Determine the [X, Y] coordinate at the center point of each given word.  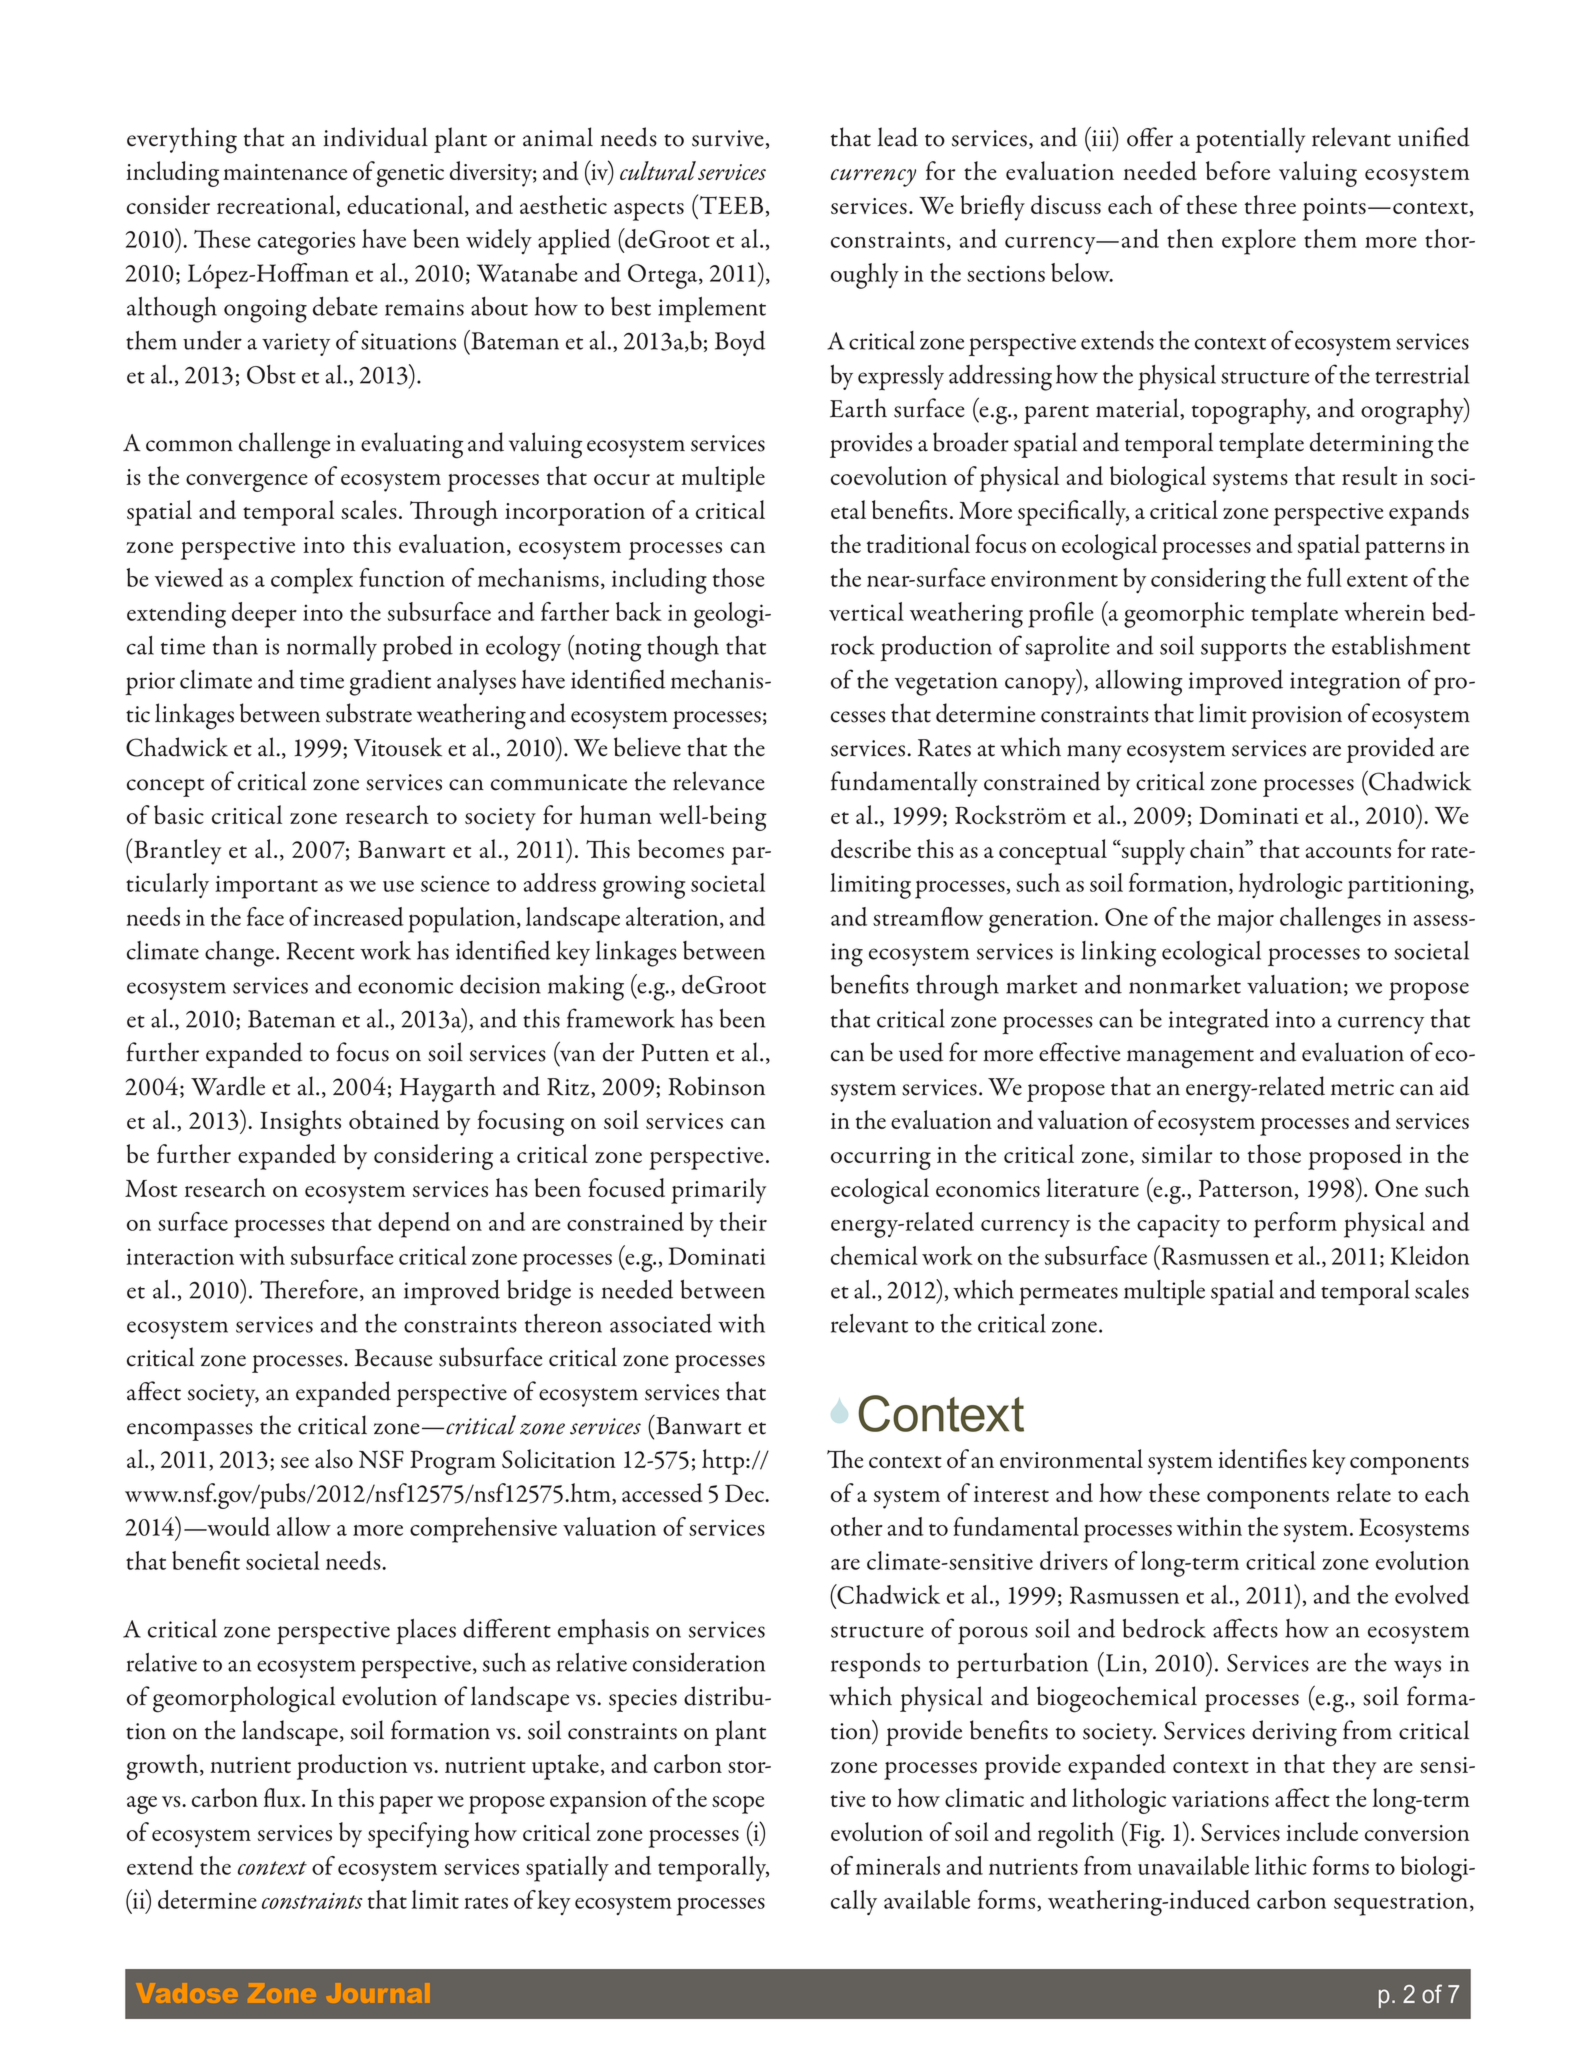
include [1322, 1831]
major [1245, 921]
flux [283, 1797]
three [1270, 204]
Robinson [716, 1086]
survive [728, 138]
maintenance [285, 172]
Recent [321, 951]
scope [738, 1805]
